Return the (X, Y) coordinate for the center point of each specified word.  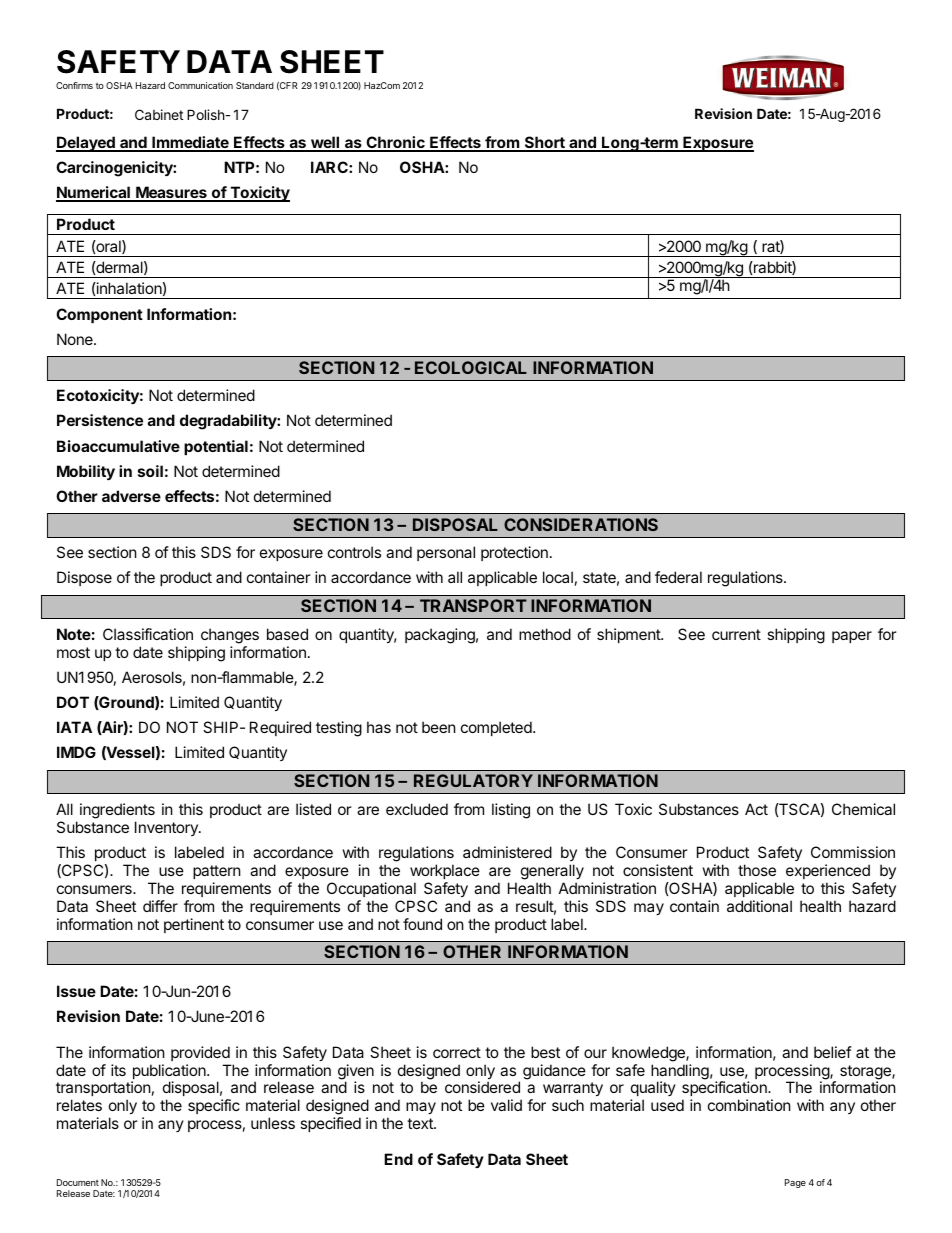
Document (78, 1182)
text (421, 1123)
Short (545, 143)
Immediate (190, 143)
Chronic (395, 143)
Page (795, 1183)
